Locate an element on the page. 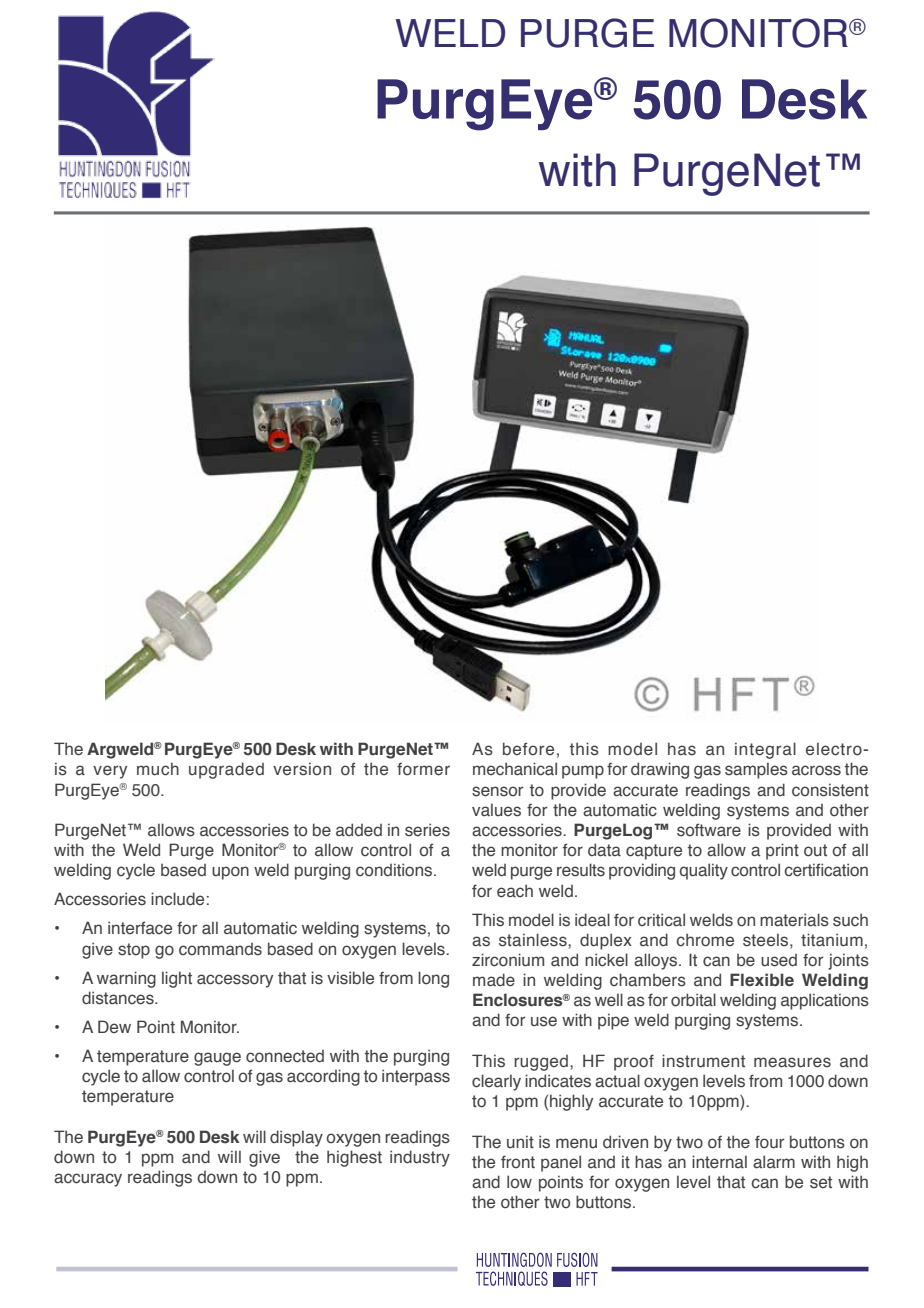 The width and height of the page is (924, 1308). zirconium is located at coordinates (508, 960).
